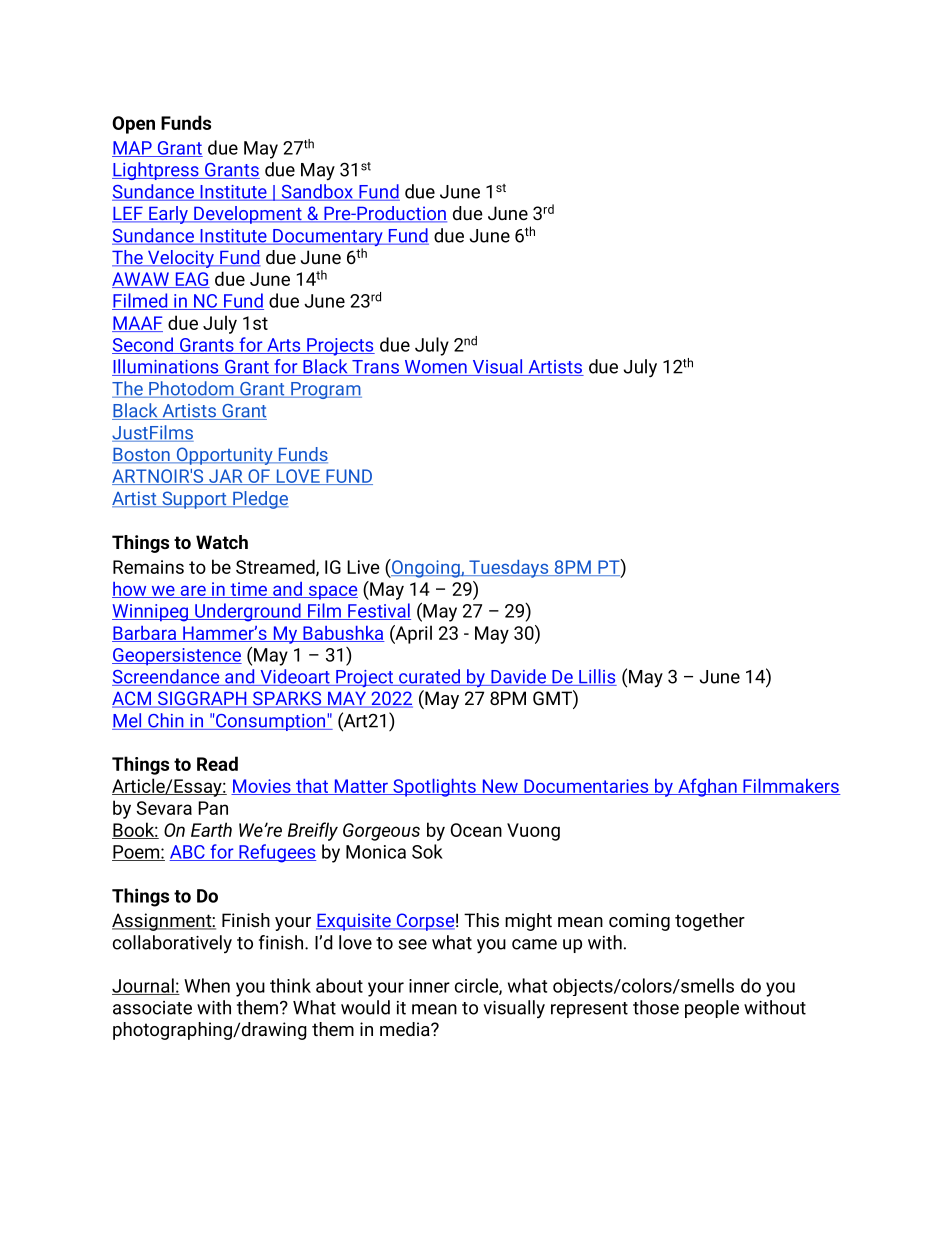  I want to click on inner, so click(429, 986).
